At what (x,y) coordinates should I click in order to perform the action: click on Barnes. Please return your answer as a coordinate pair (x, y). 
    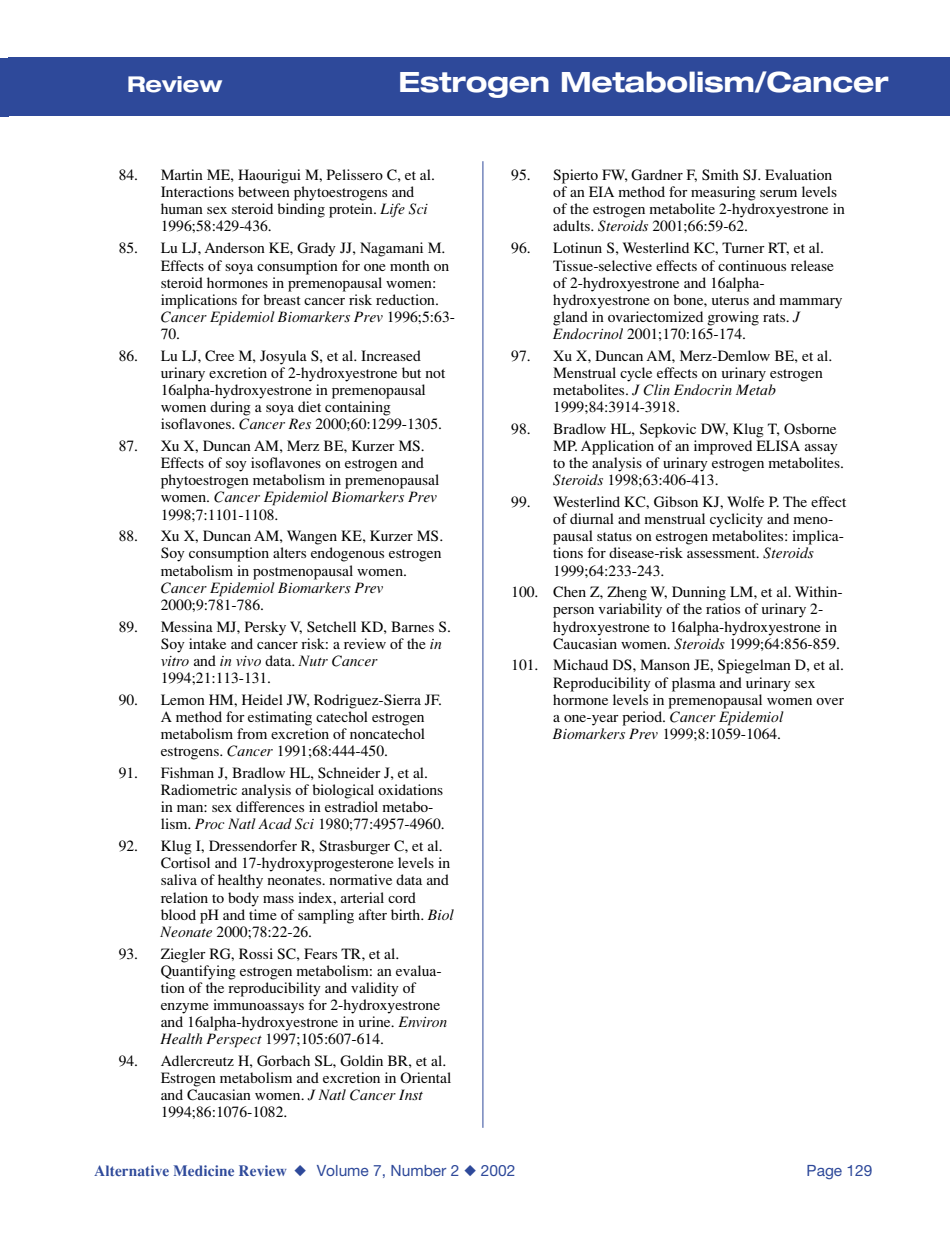
    Looking at the image, I should click on (412, 626).
